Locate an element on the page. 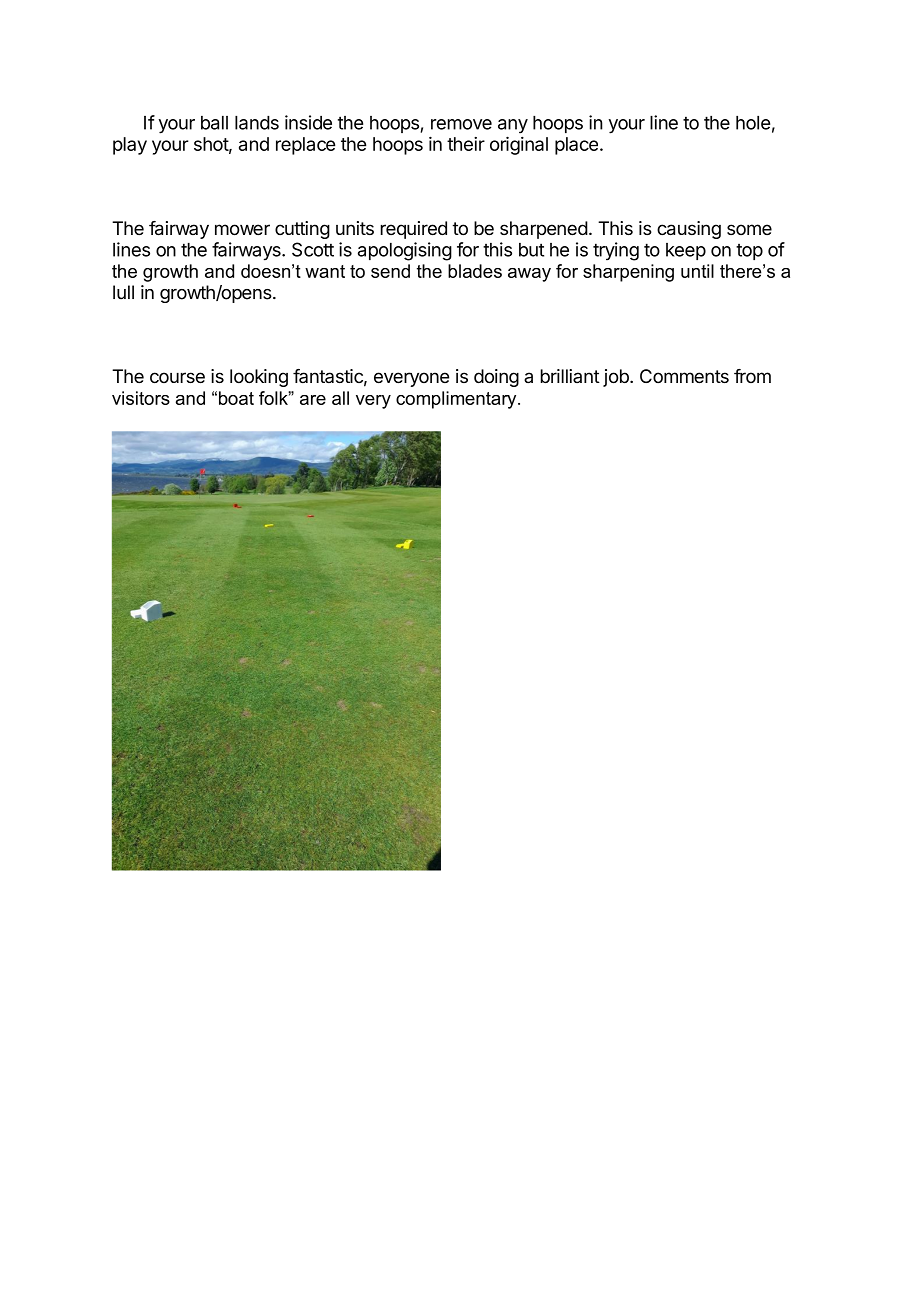 The height and width of the image is (1308, 924). doing is located at coordinates (496, 378).
